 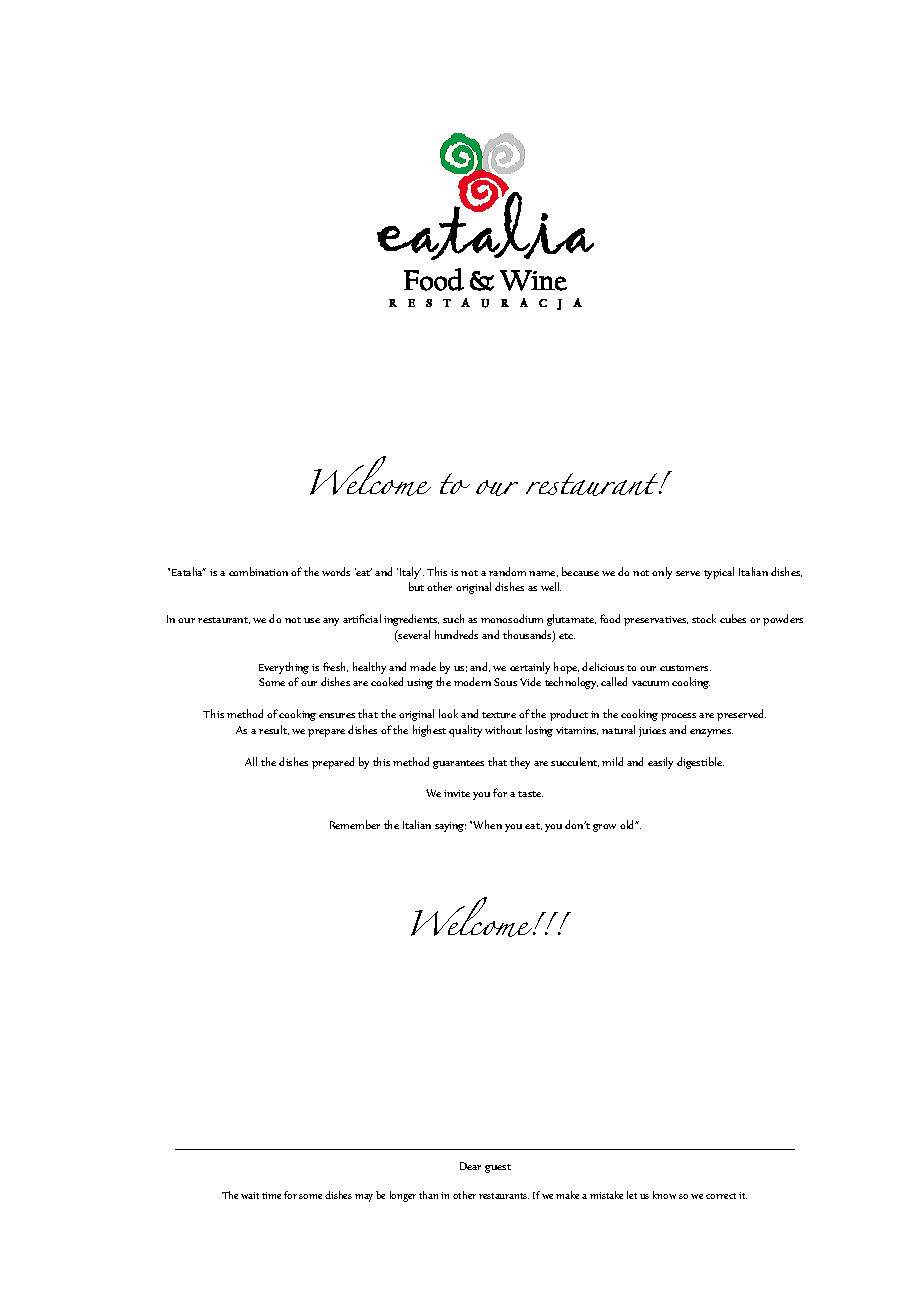 What do you see at coordinates (604, 828) in the page?
I see `grow` at bounding box center [604, 828].
